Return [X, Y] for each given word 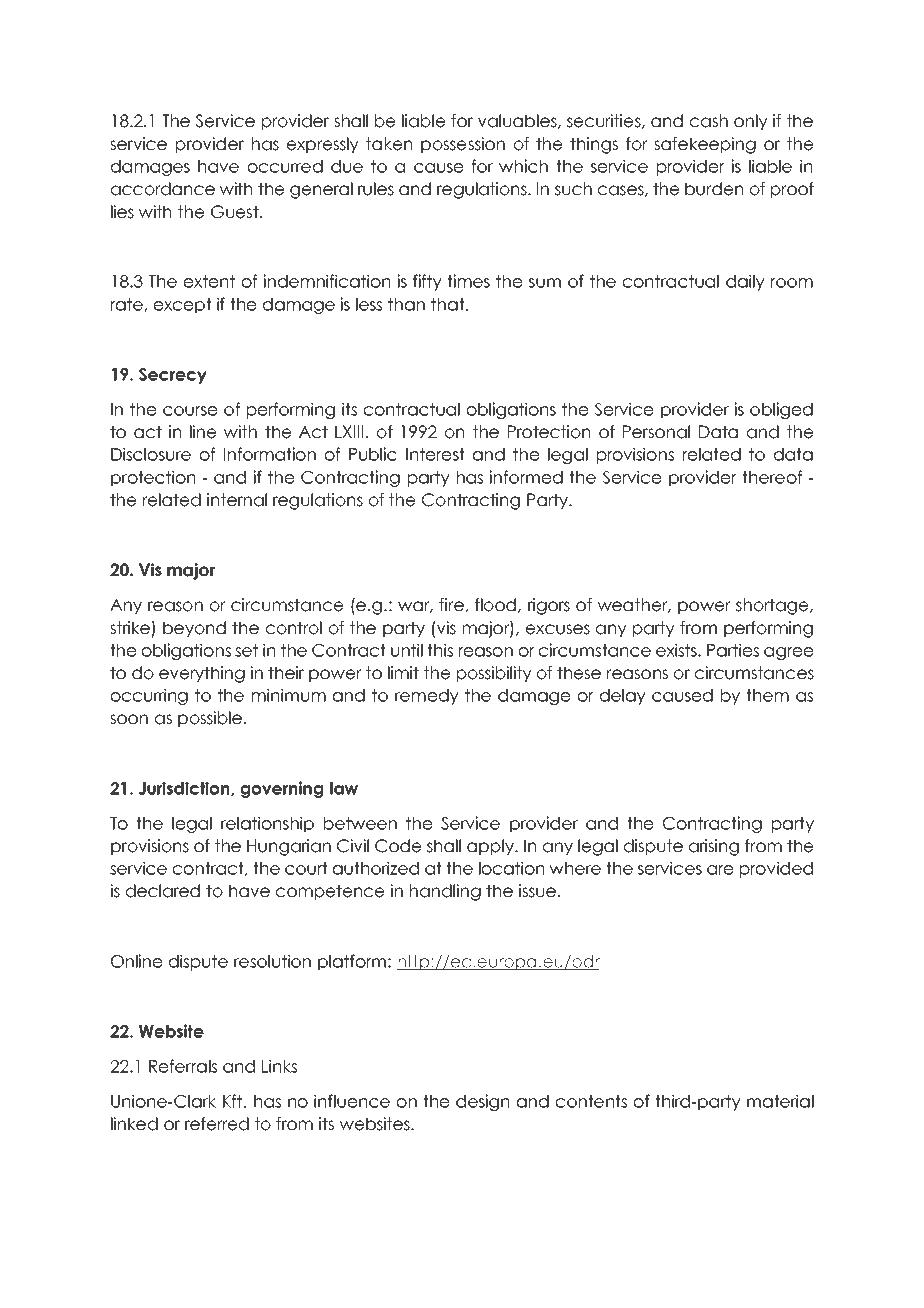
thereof [772, 477]
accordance [163, 189]
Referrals [183, 1066]
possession [463, 145]
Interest [435, 454]
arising [714, 847]
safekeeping [705, 145]
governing [282, 789]
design [482, 1102]
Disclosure [151, 454]
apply [492, 847]
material [780, 1101]
